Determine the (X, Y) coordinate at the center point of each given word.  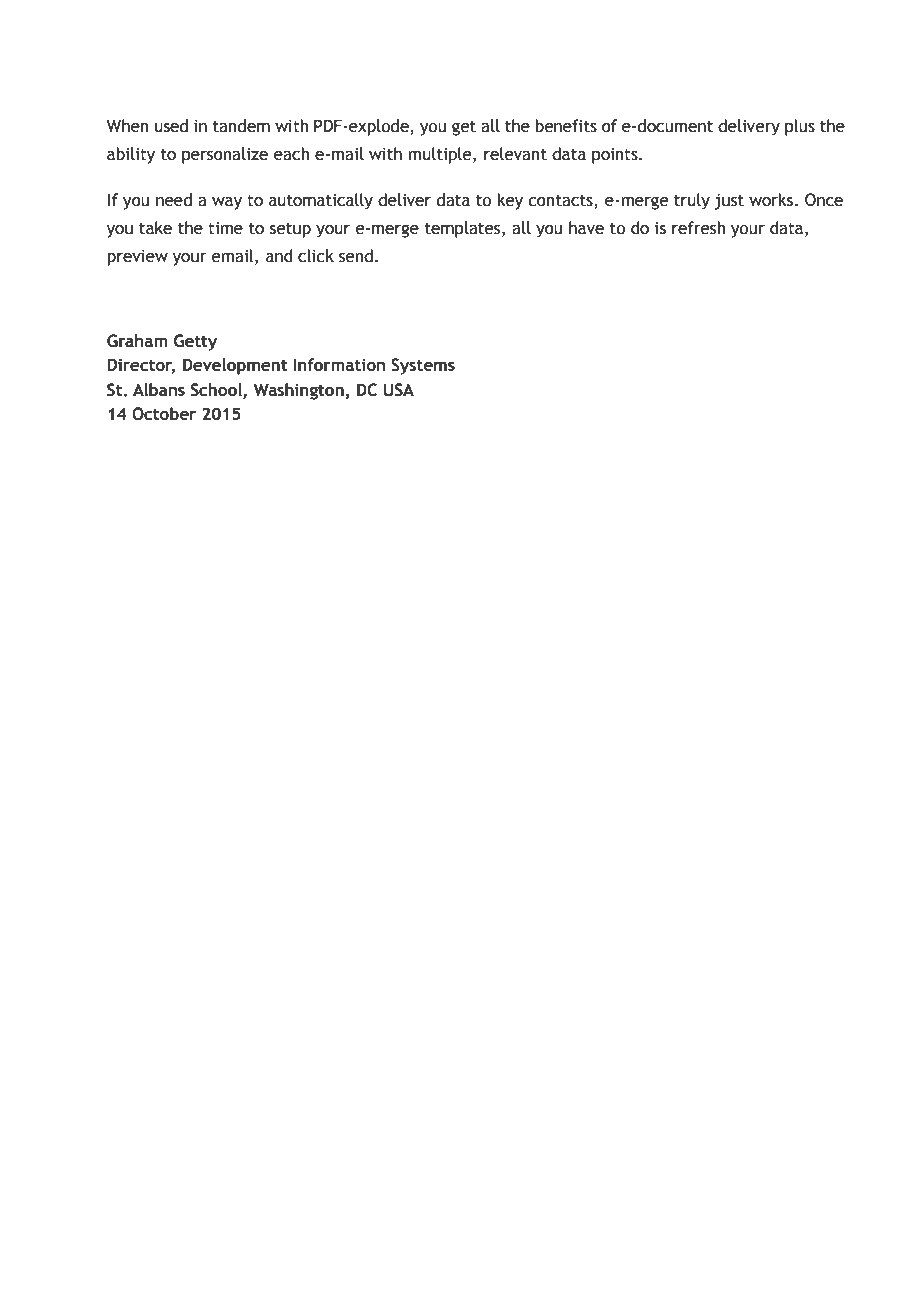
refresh (698, 228)
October (164, 414)
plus (800, 127)
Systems (423, 366)
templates (464, 229)
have (586, 228)
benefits (566, 126)
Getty (195, 342)
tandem (241, 126)
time (225, 228)
